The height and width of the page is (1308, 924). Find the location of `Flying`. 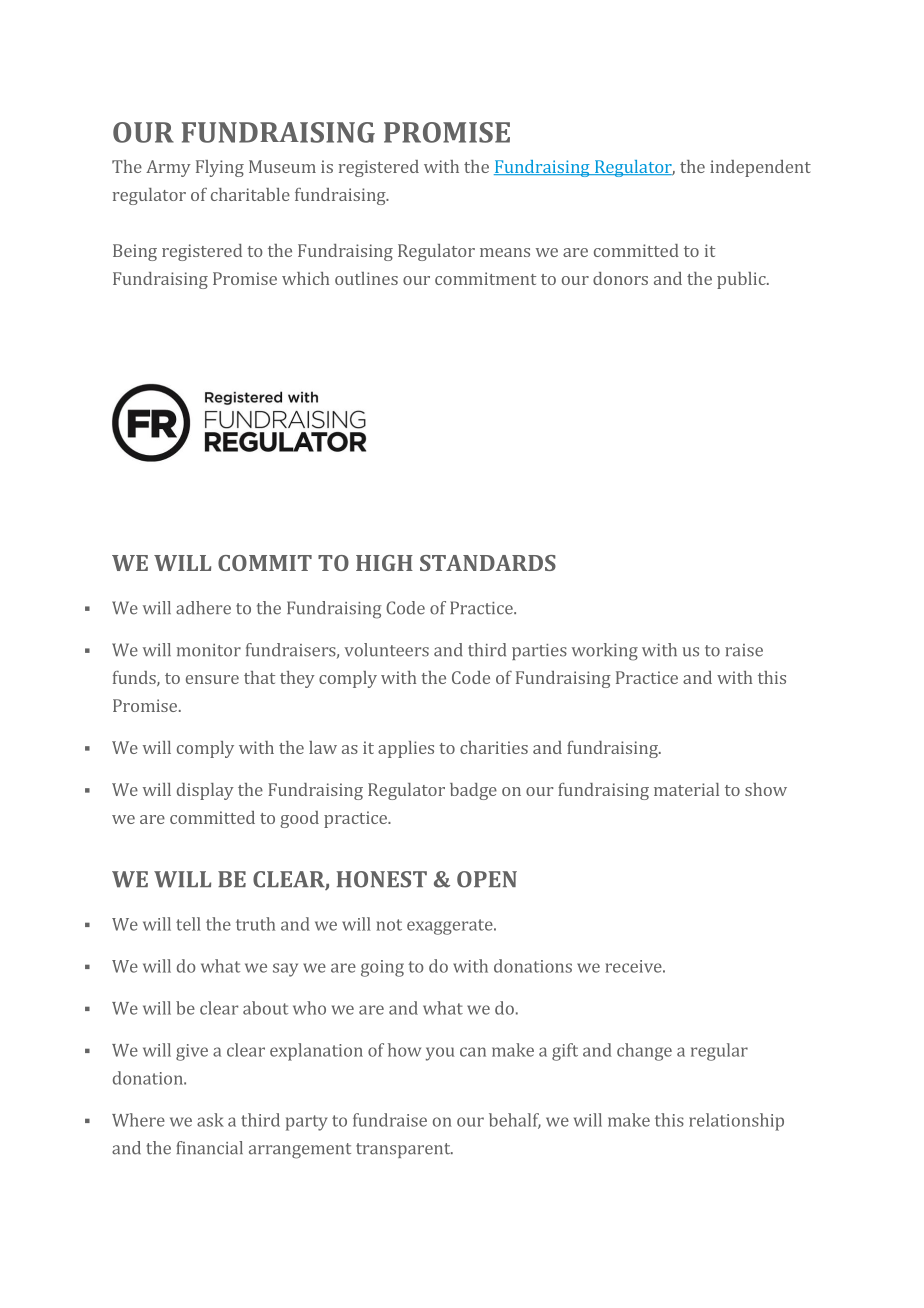

Flying is located at coordinates (220, 168).
